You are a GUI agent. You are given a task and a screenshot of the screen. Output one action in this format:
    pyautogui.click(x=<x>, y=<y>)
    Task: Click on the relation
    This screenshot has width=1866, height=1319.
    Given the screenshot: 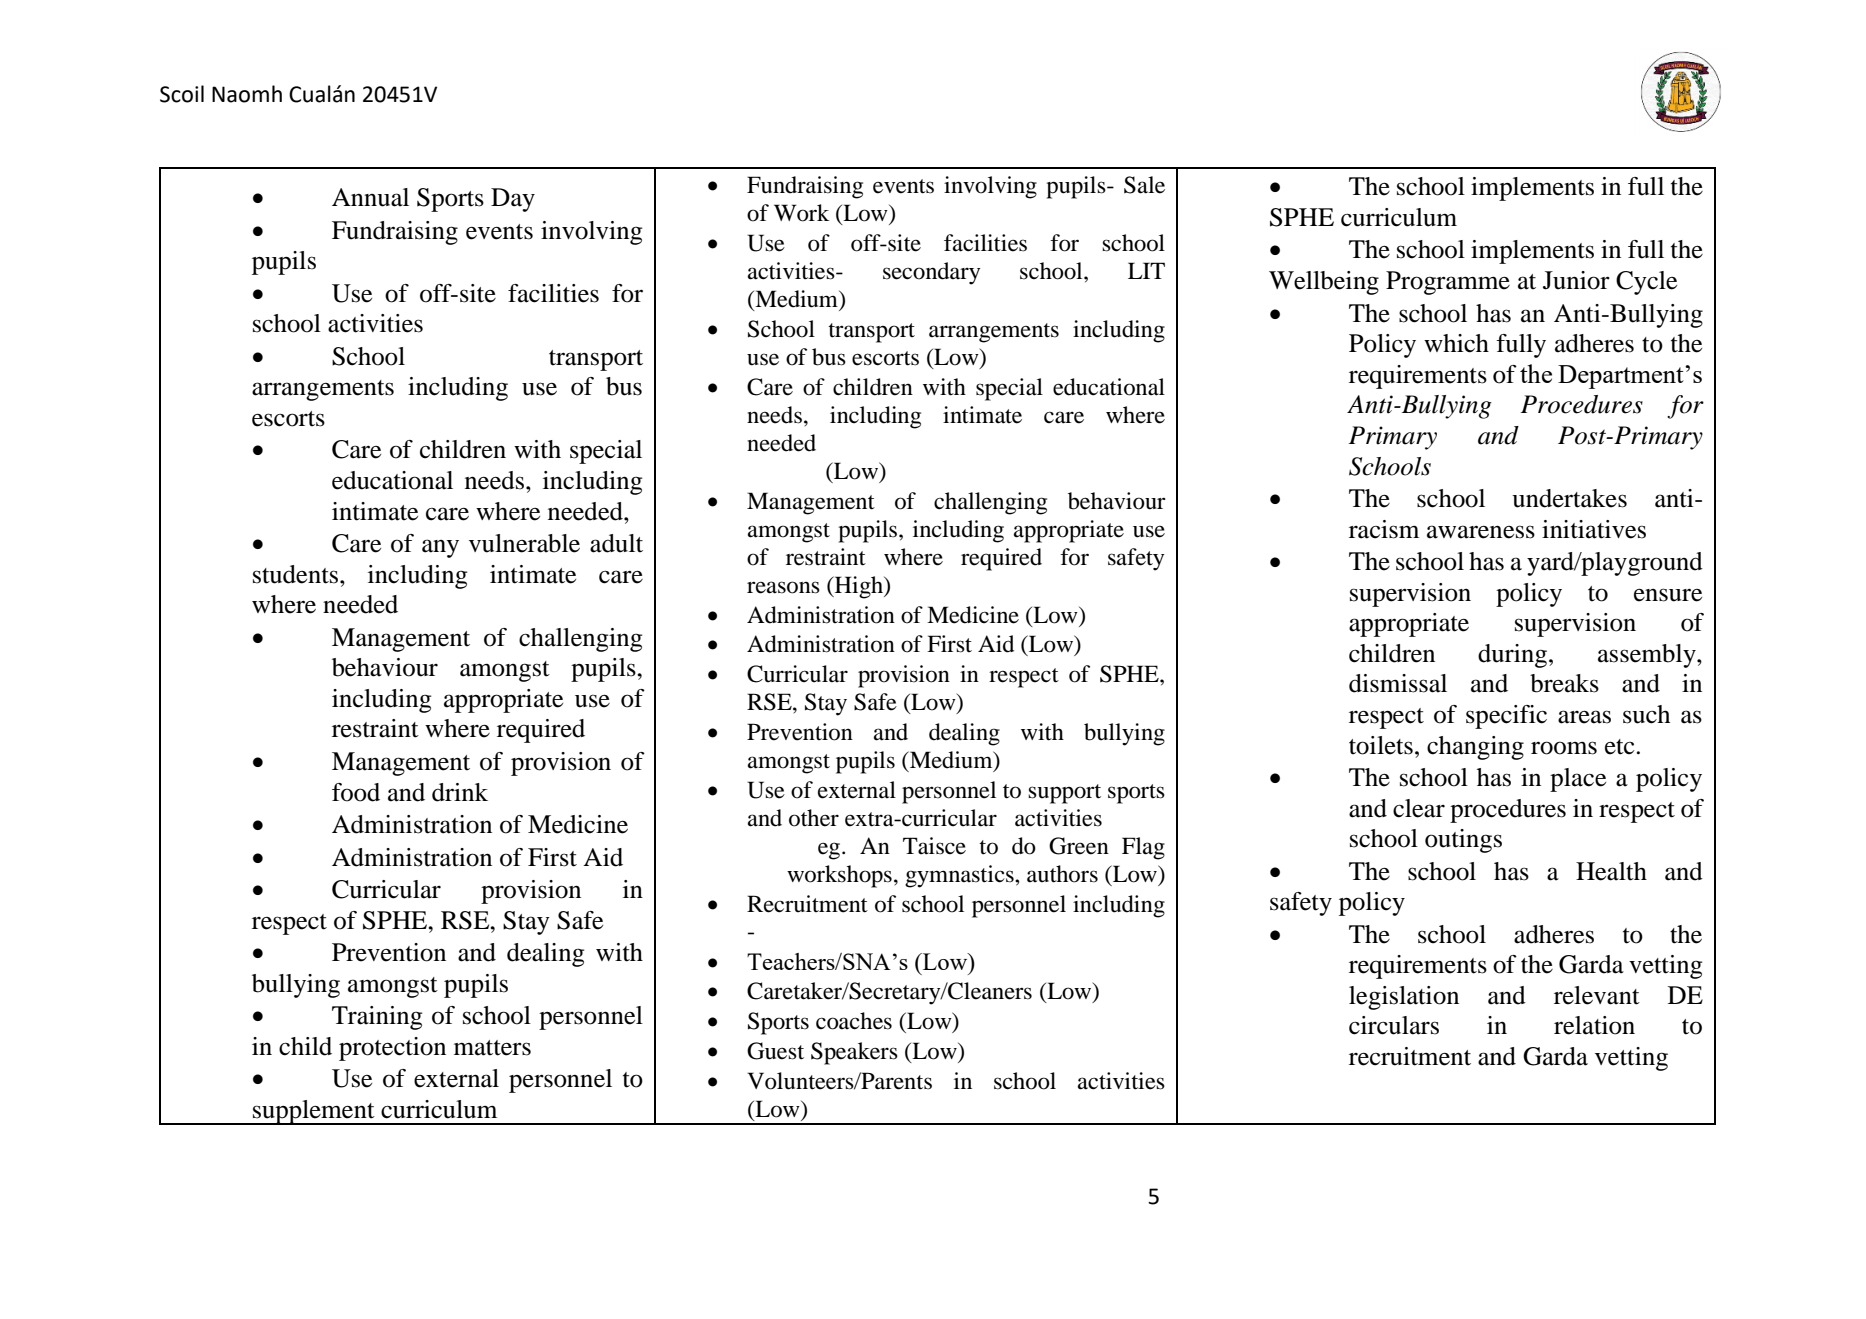 What is the action you would take?
    pyautogui.click(x=1594, y=1025)
